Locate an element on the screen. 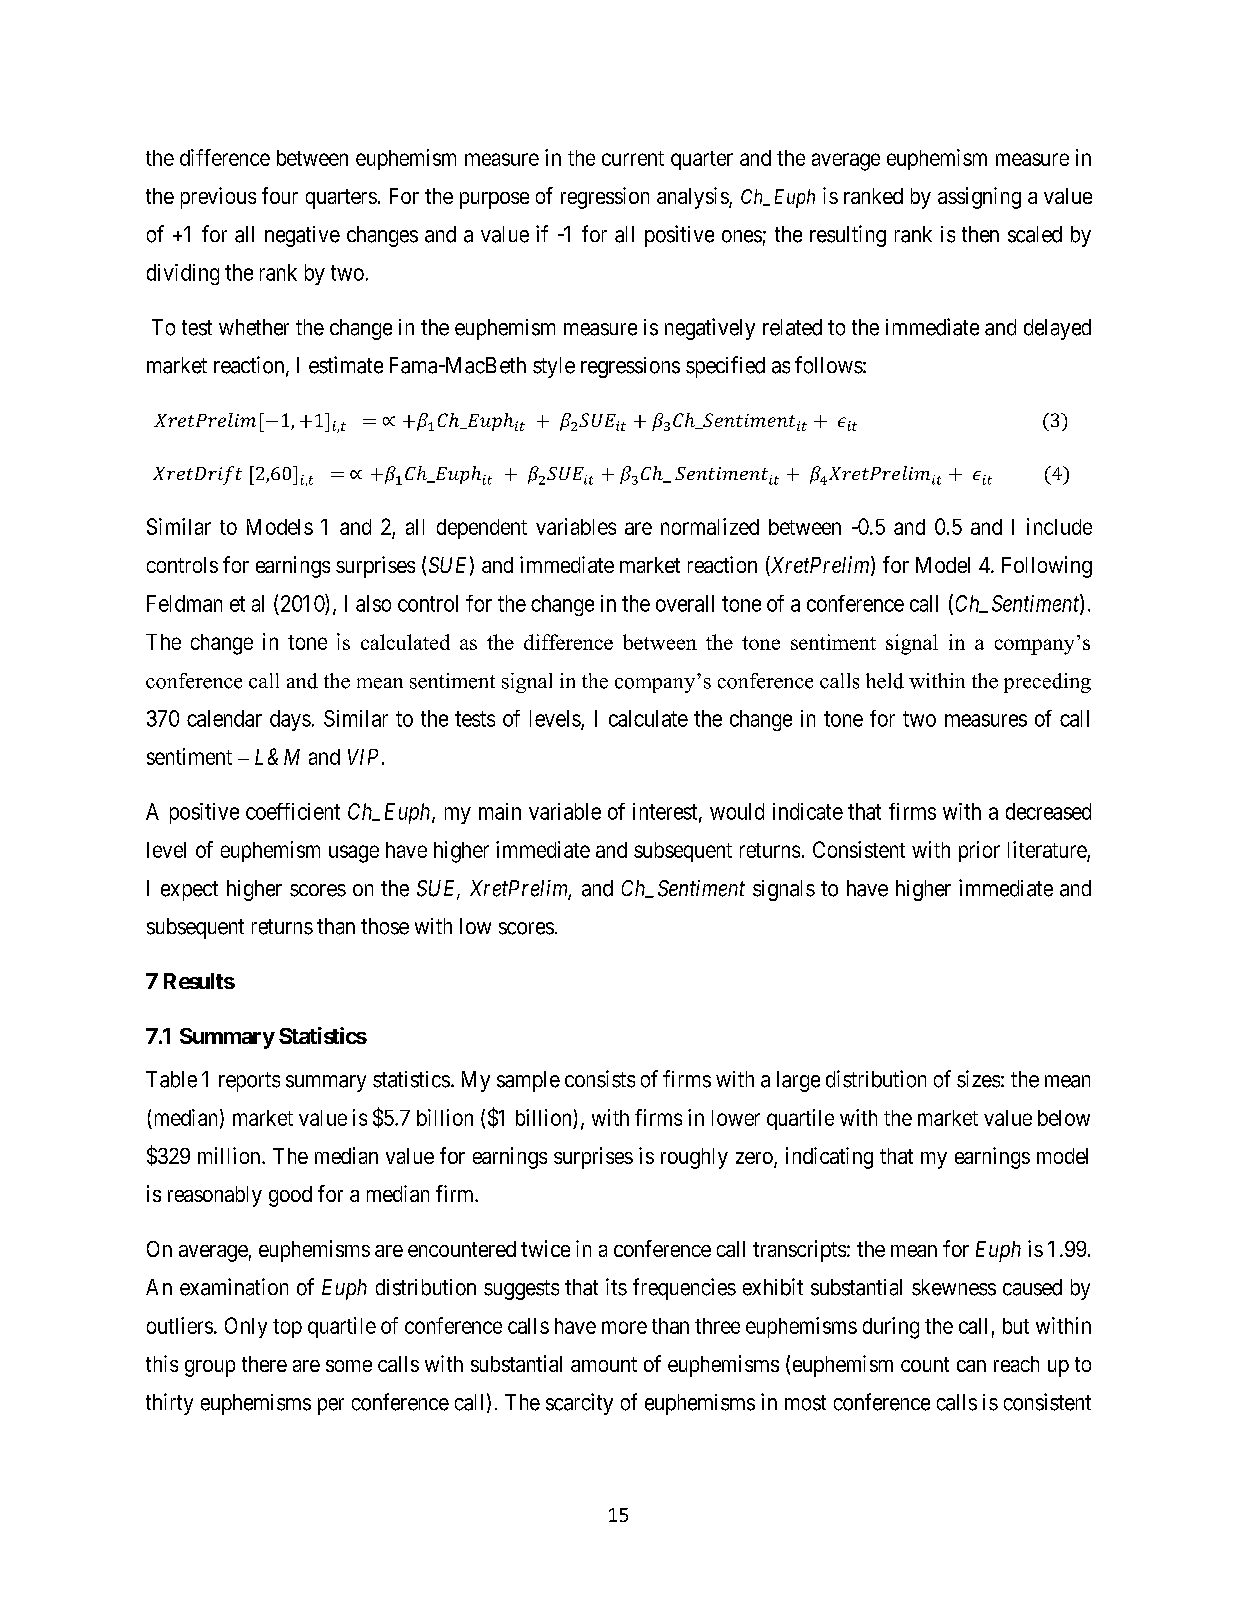 The height and width of the screenshot is (1601, 1237). main is located at coordinates (500, 811).
